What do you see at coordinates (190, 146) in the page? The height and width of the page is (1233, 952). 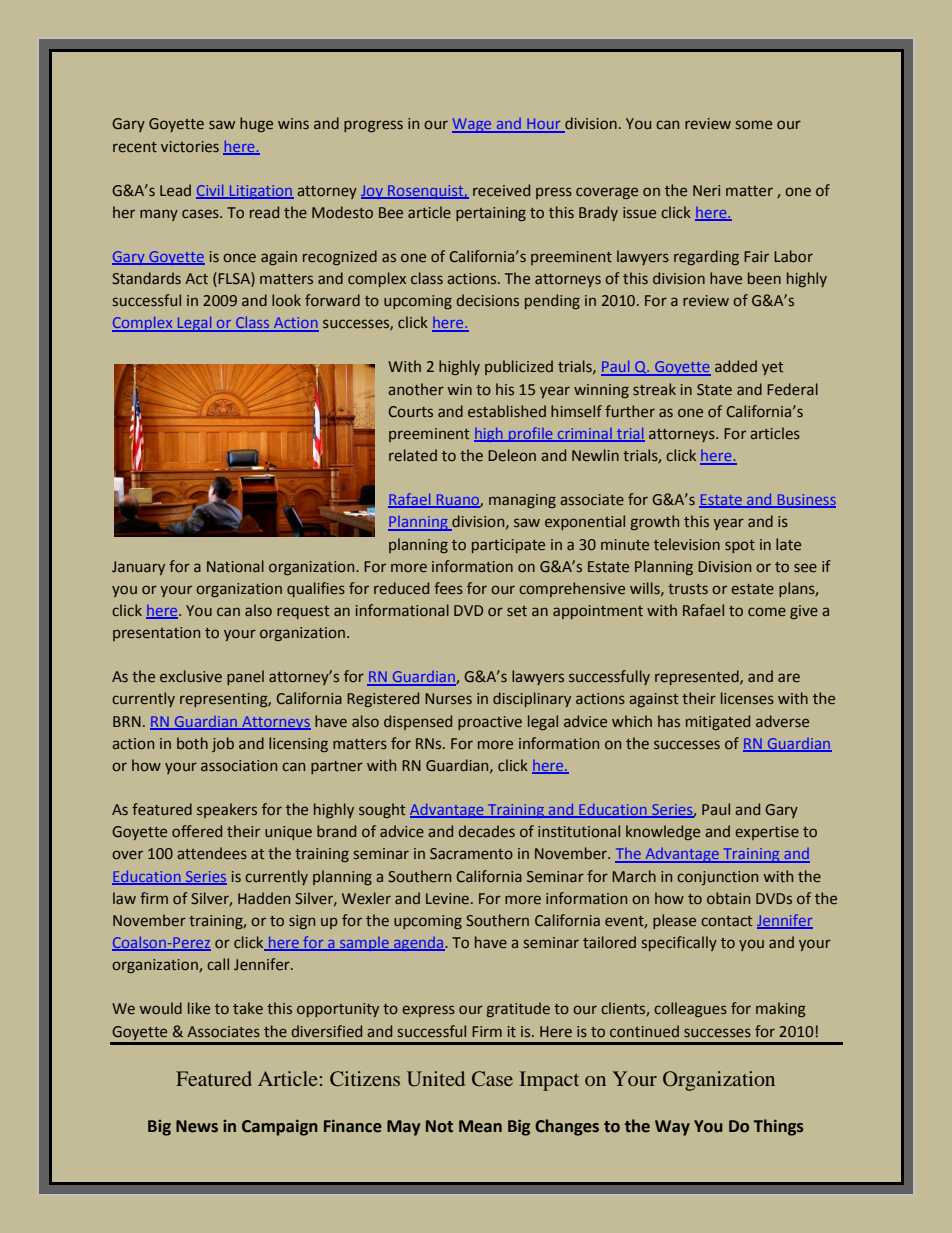 I see `victories` at bounding box center [190, 146].
